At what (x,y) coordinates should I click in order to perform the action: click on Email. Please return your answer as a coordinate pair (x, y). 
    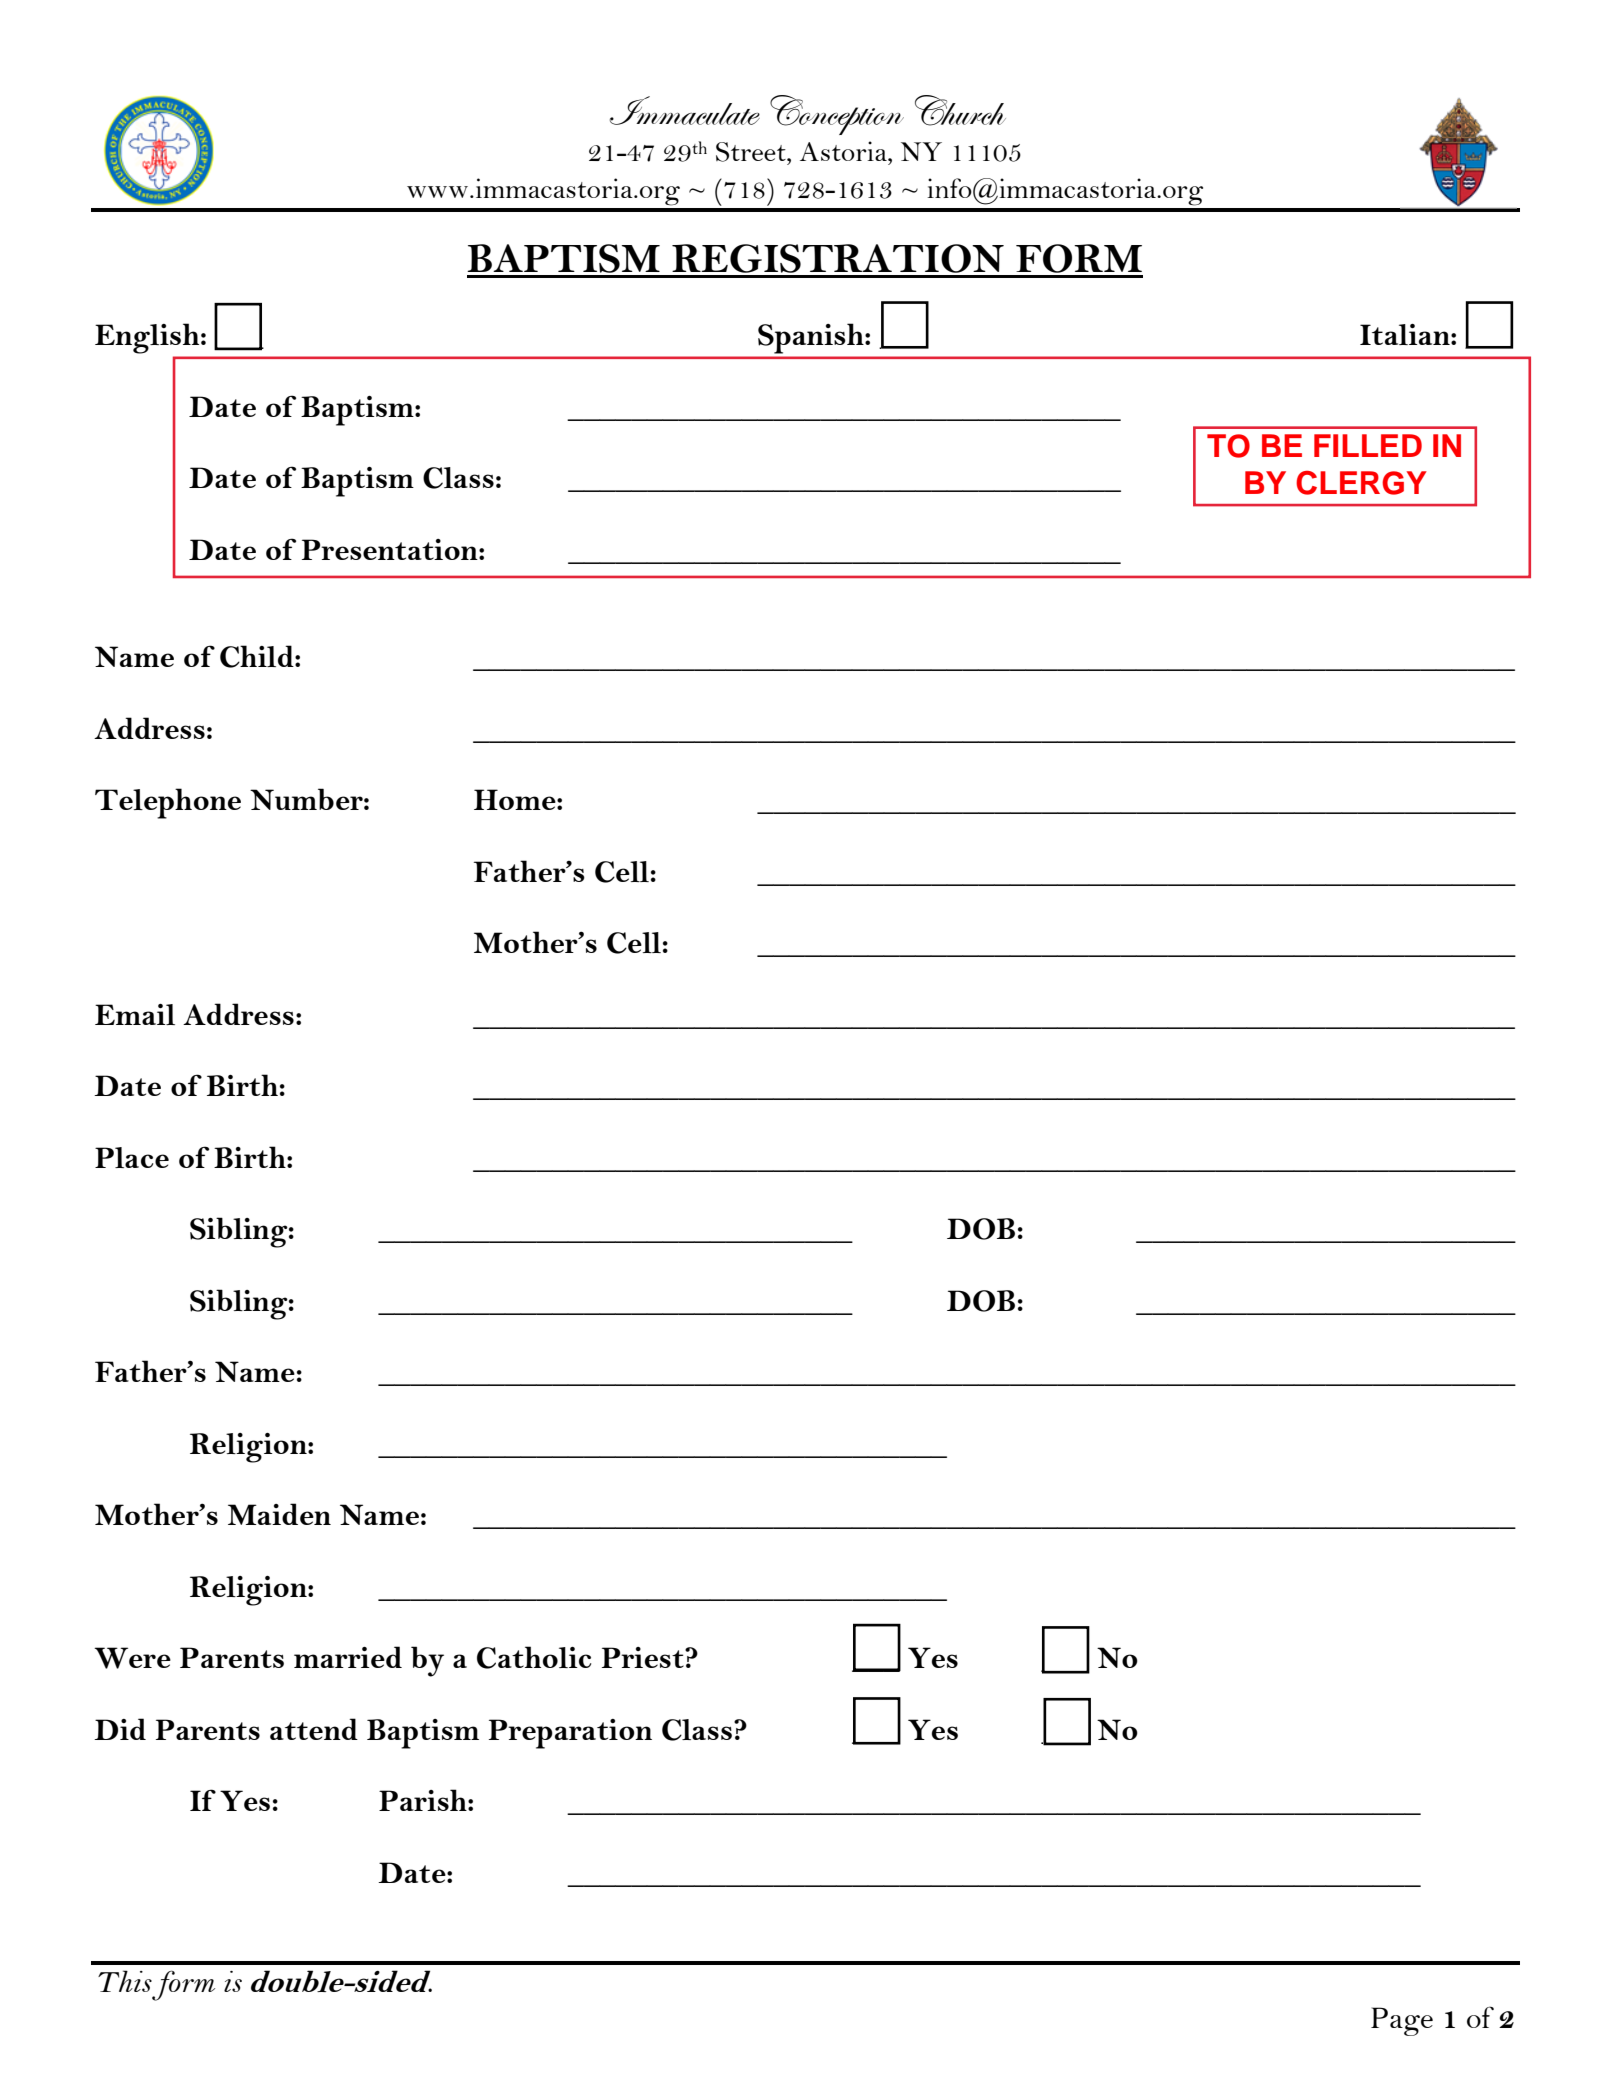
    Looking at the image, I should click on (135, 1014).
